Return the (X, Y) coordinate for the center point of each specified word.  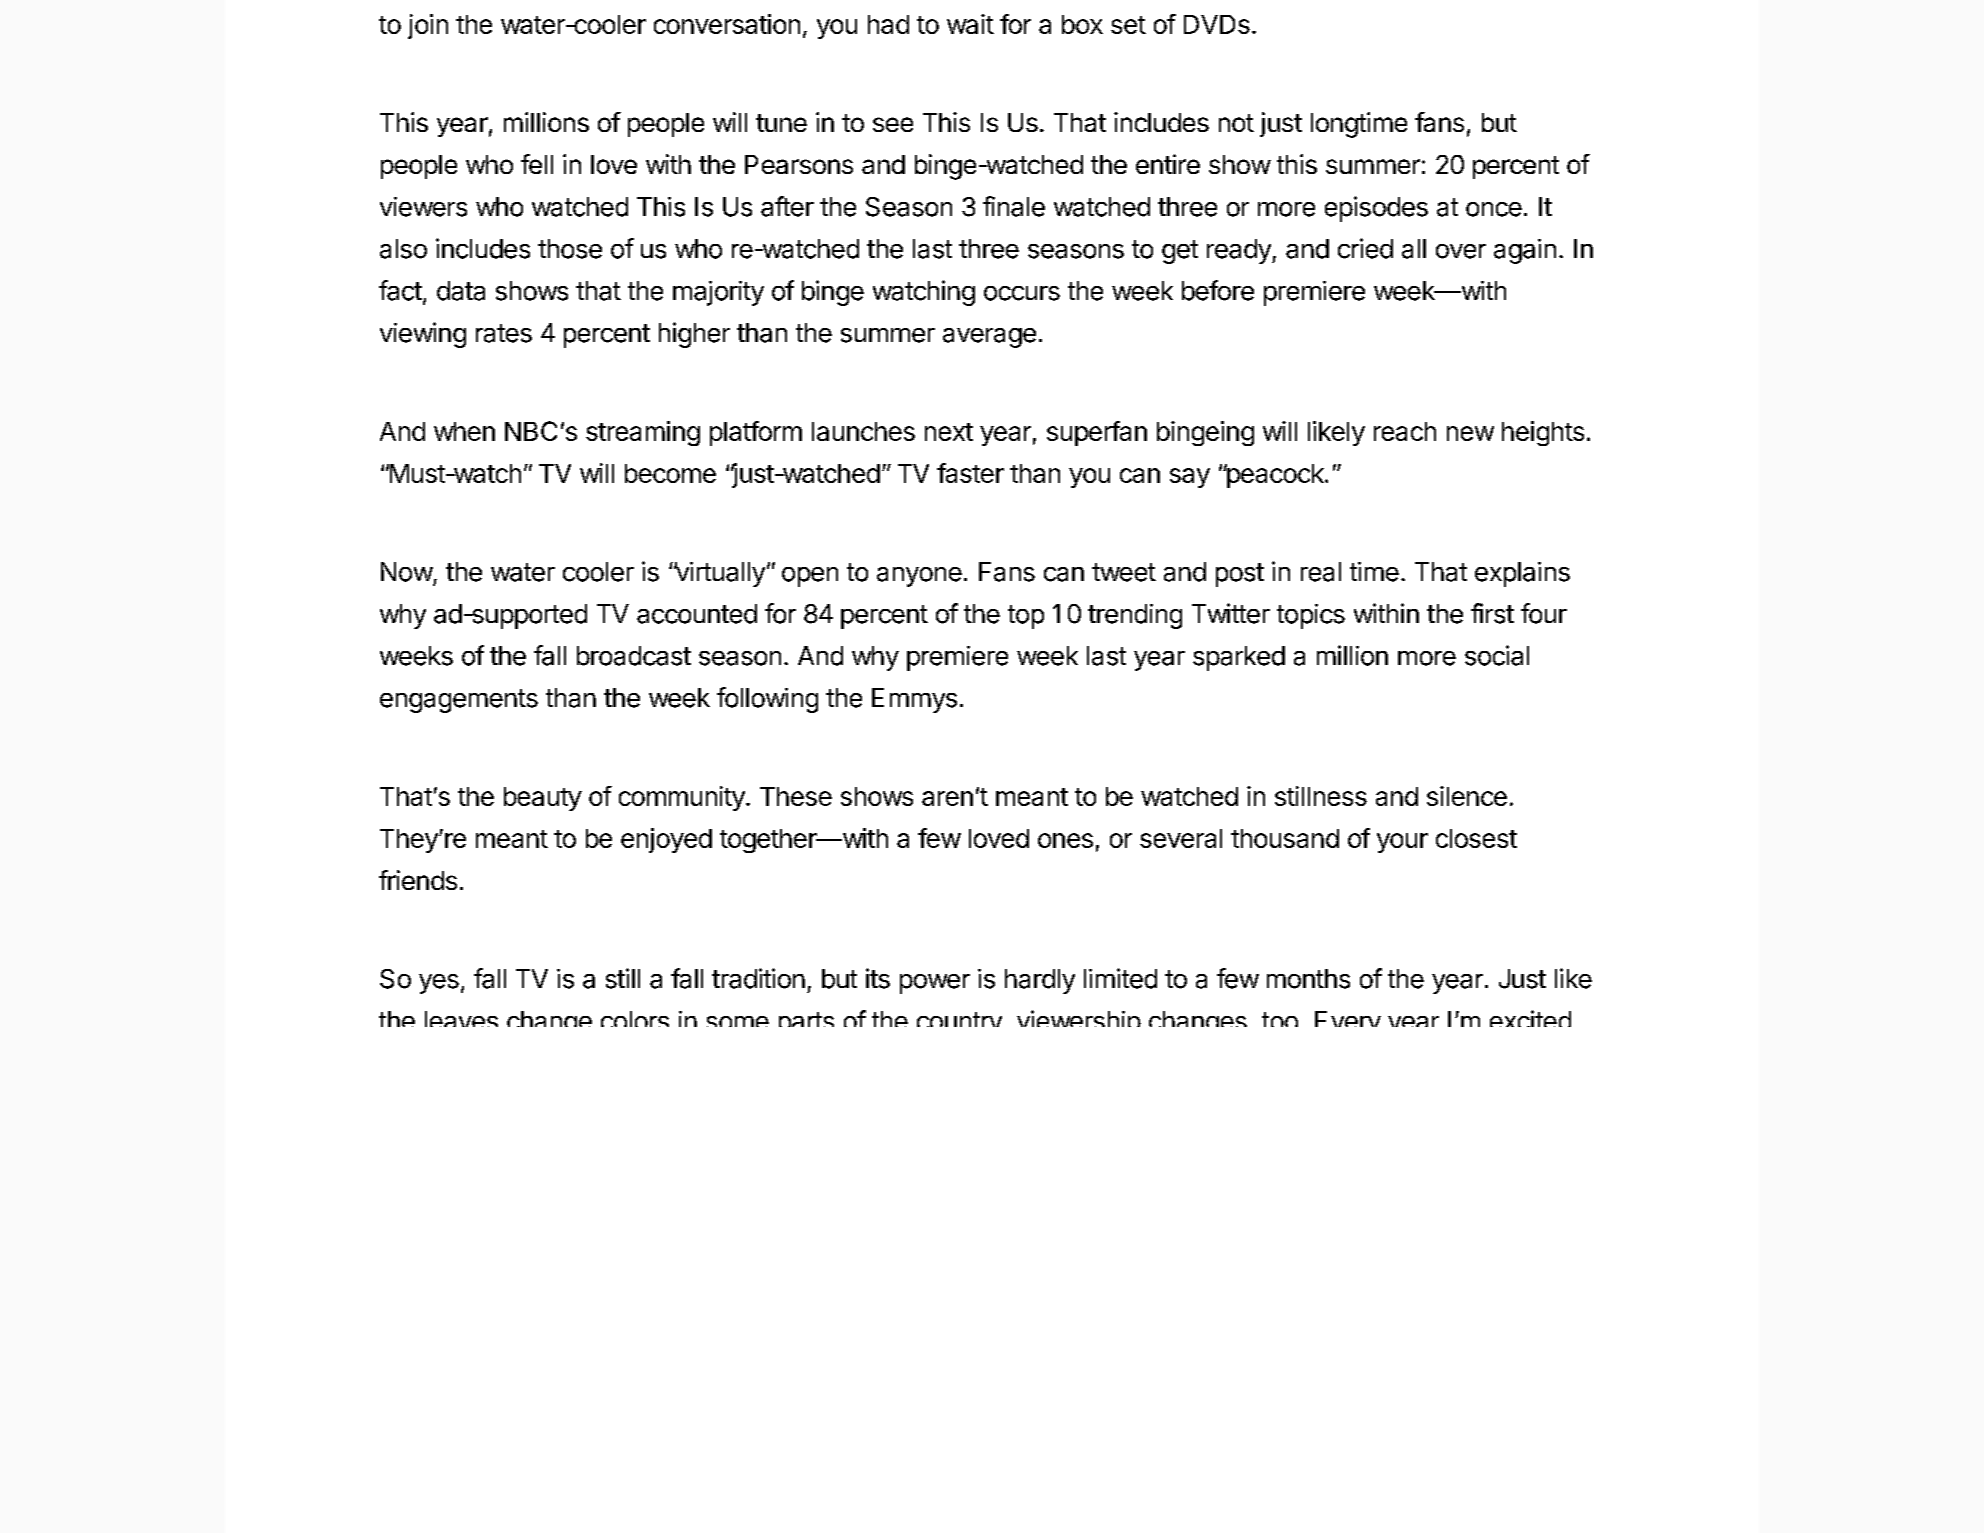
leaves (461, 1019)
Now (407, 572)
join (428, 26)
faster (970, 473)
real (1321, 572)
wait (970, 24)
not (1236, 123)
